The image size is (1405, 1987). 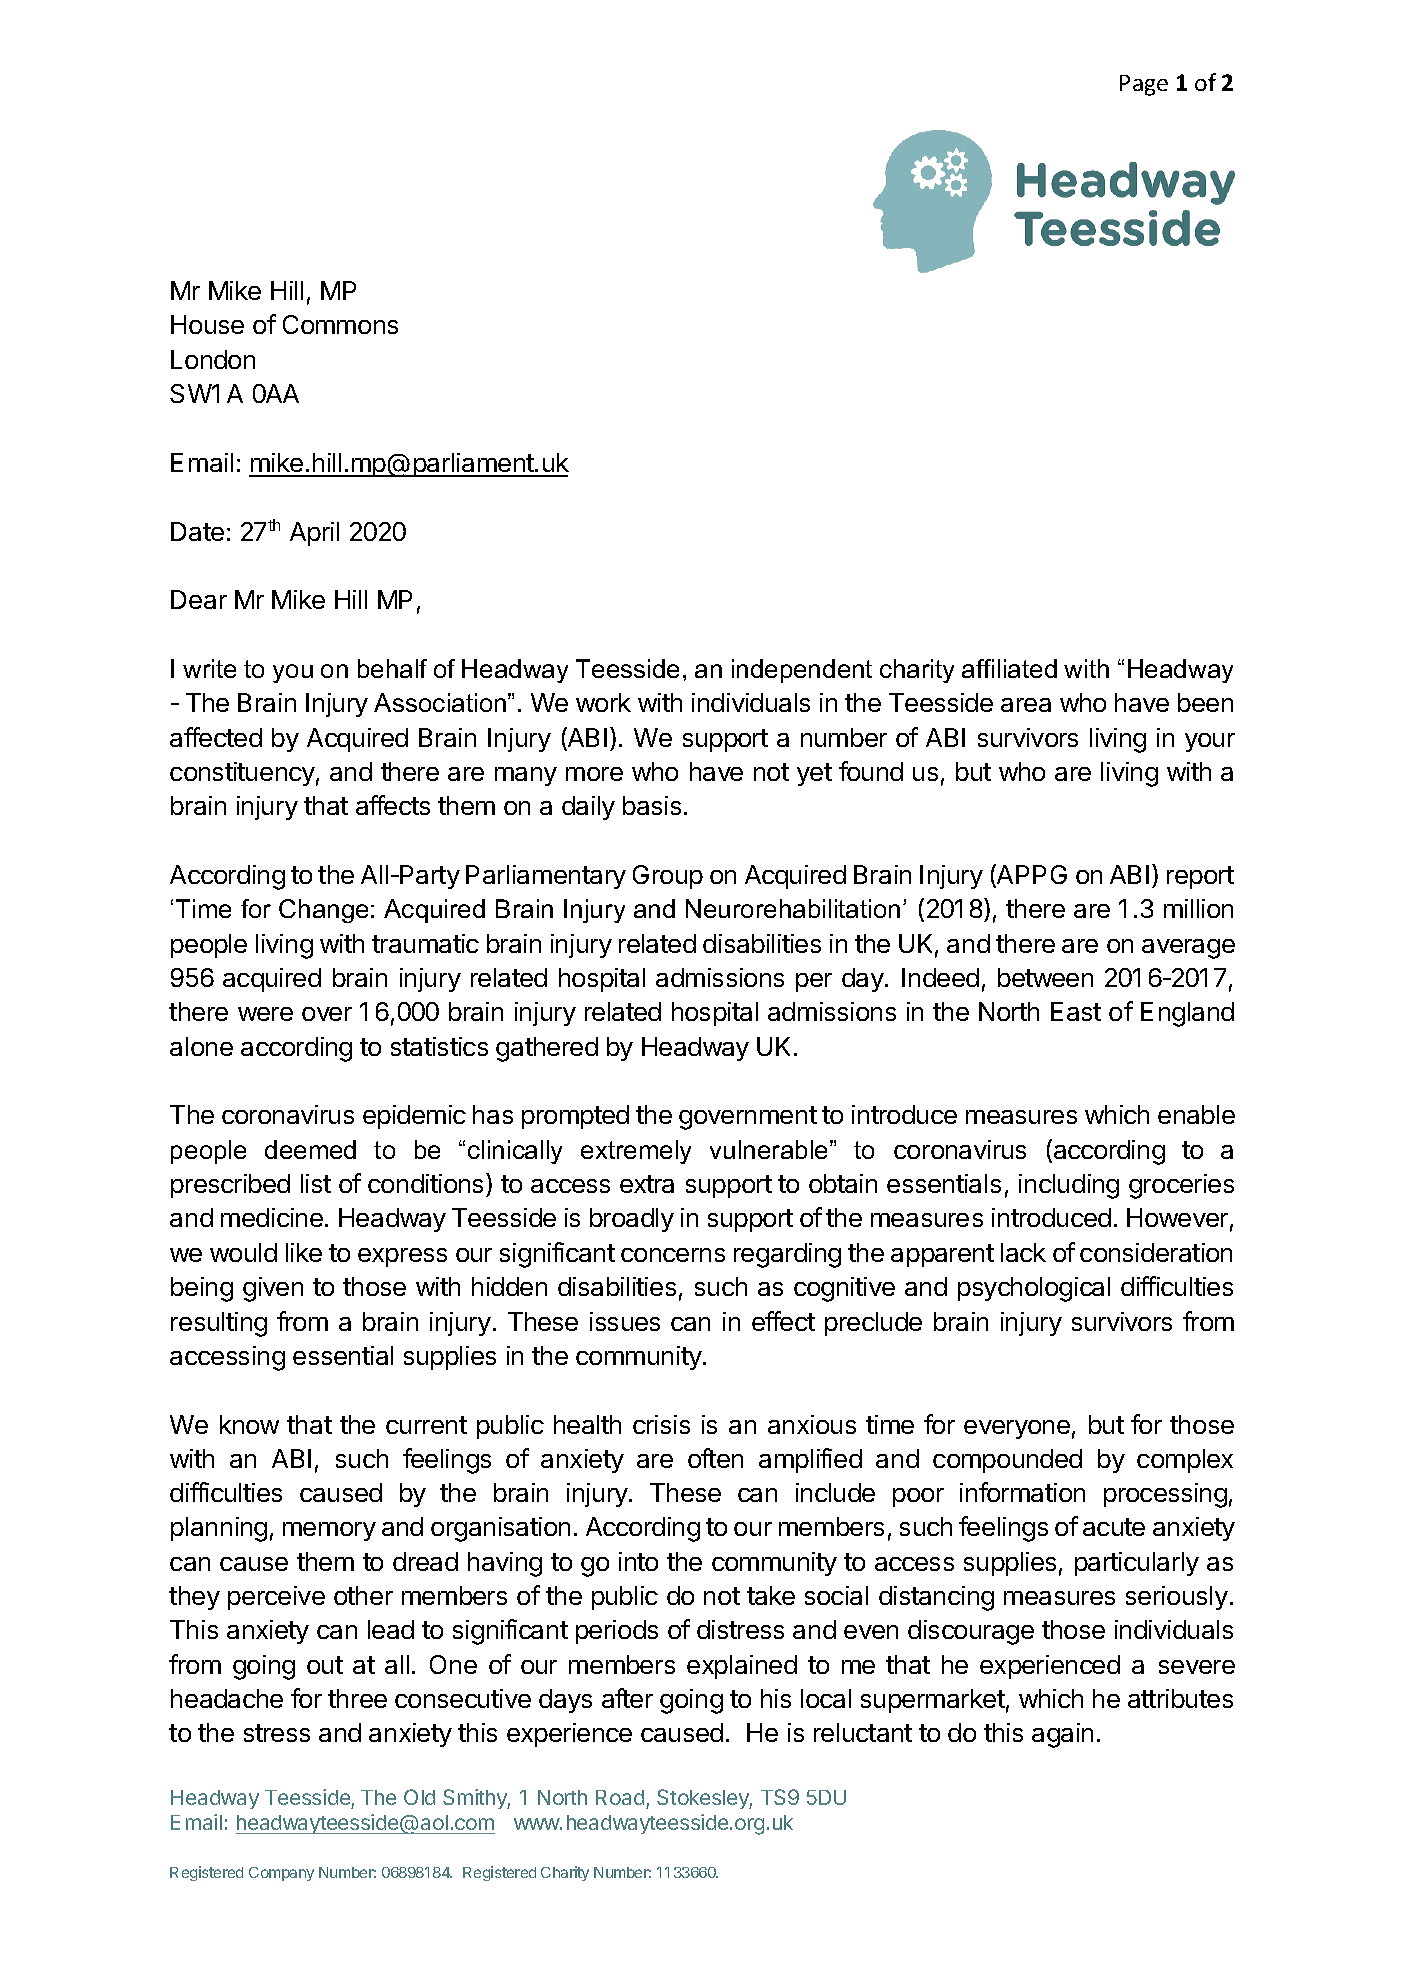 What do you see at coordinates (1009, 668) in the screenshot?
I see `affiliated` at bounding box center [1009, 668].
